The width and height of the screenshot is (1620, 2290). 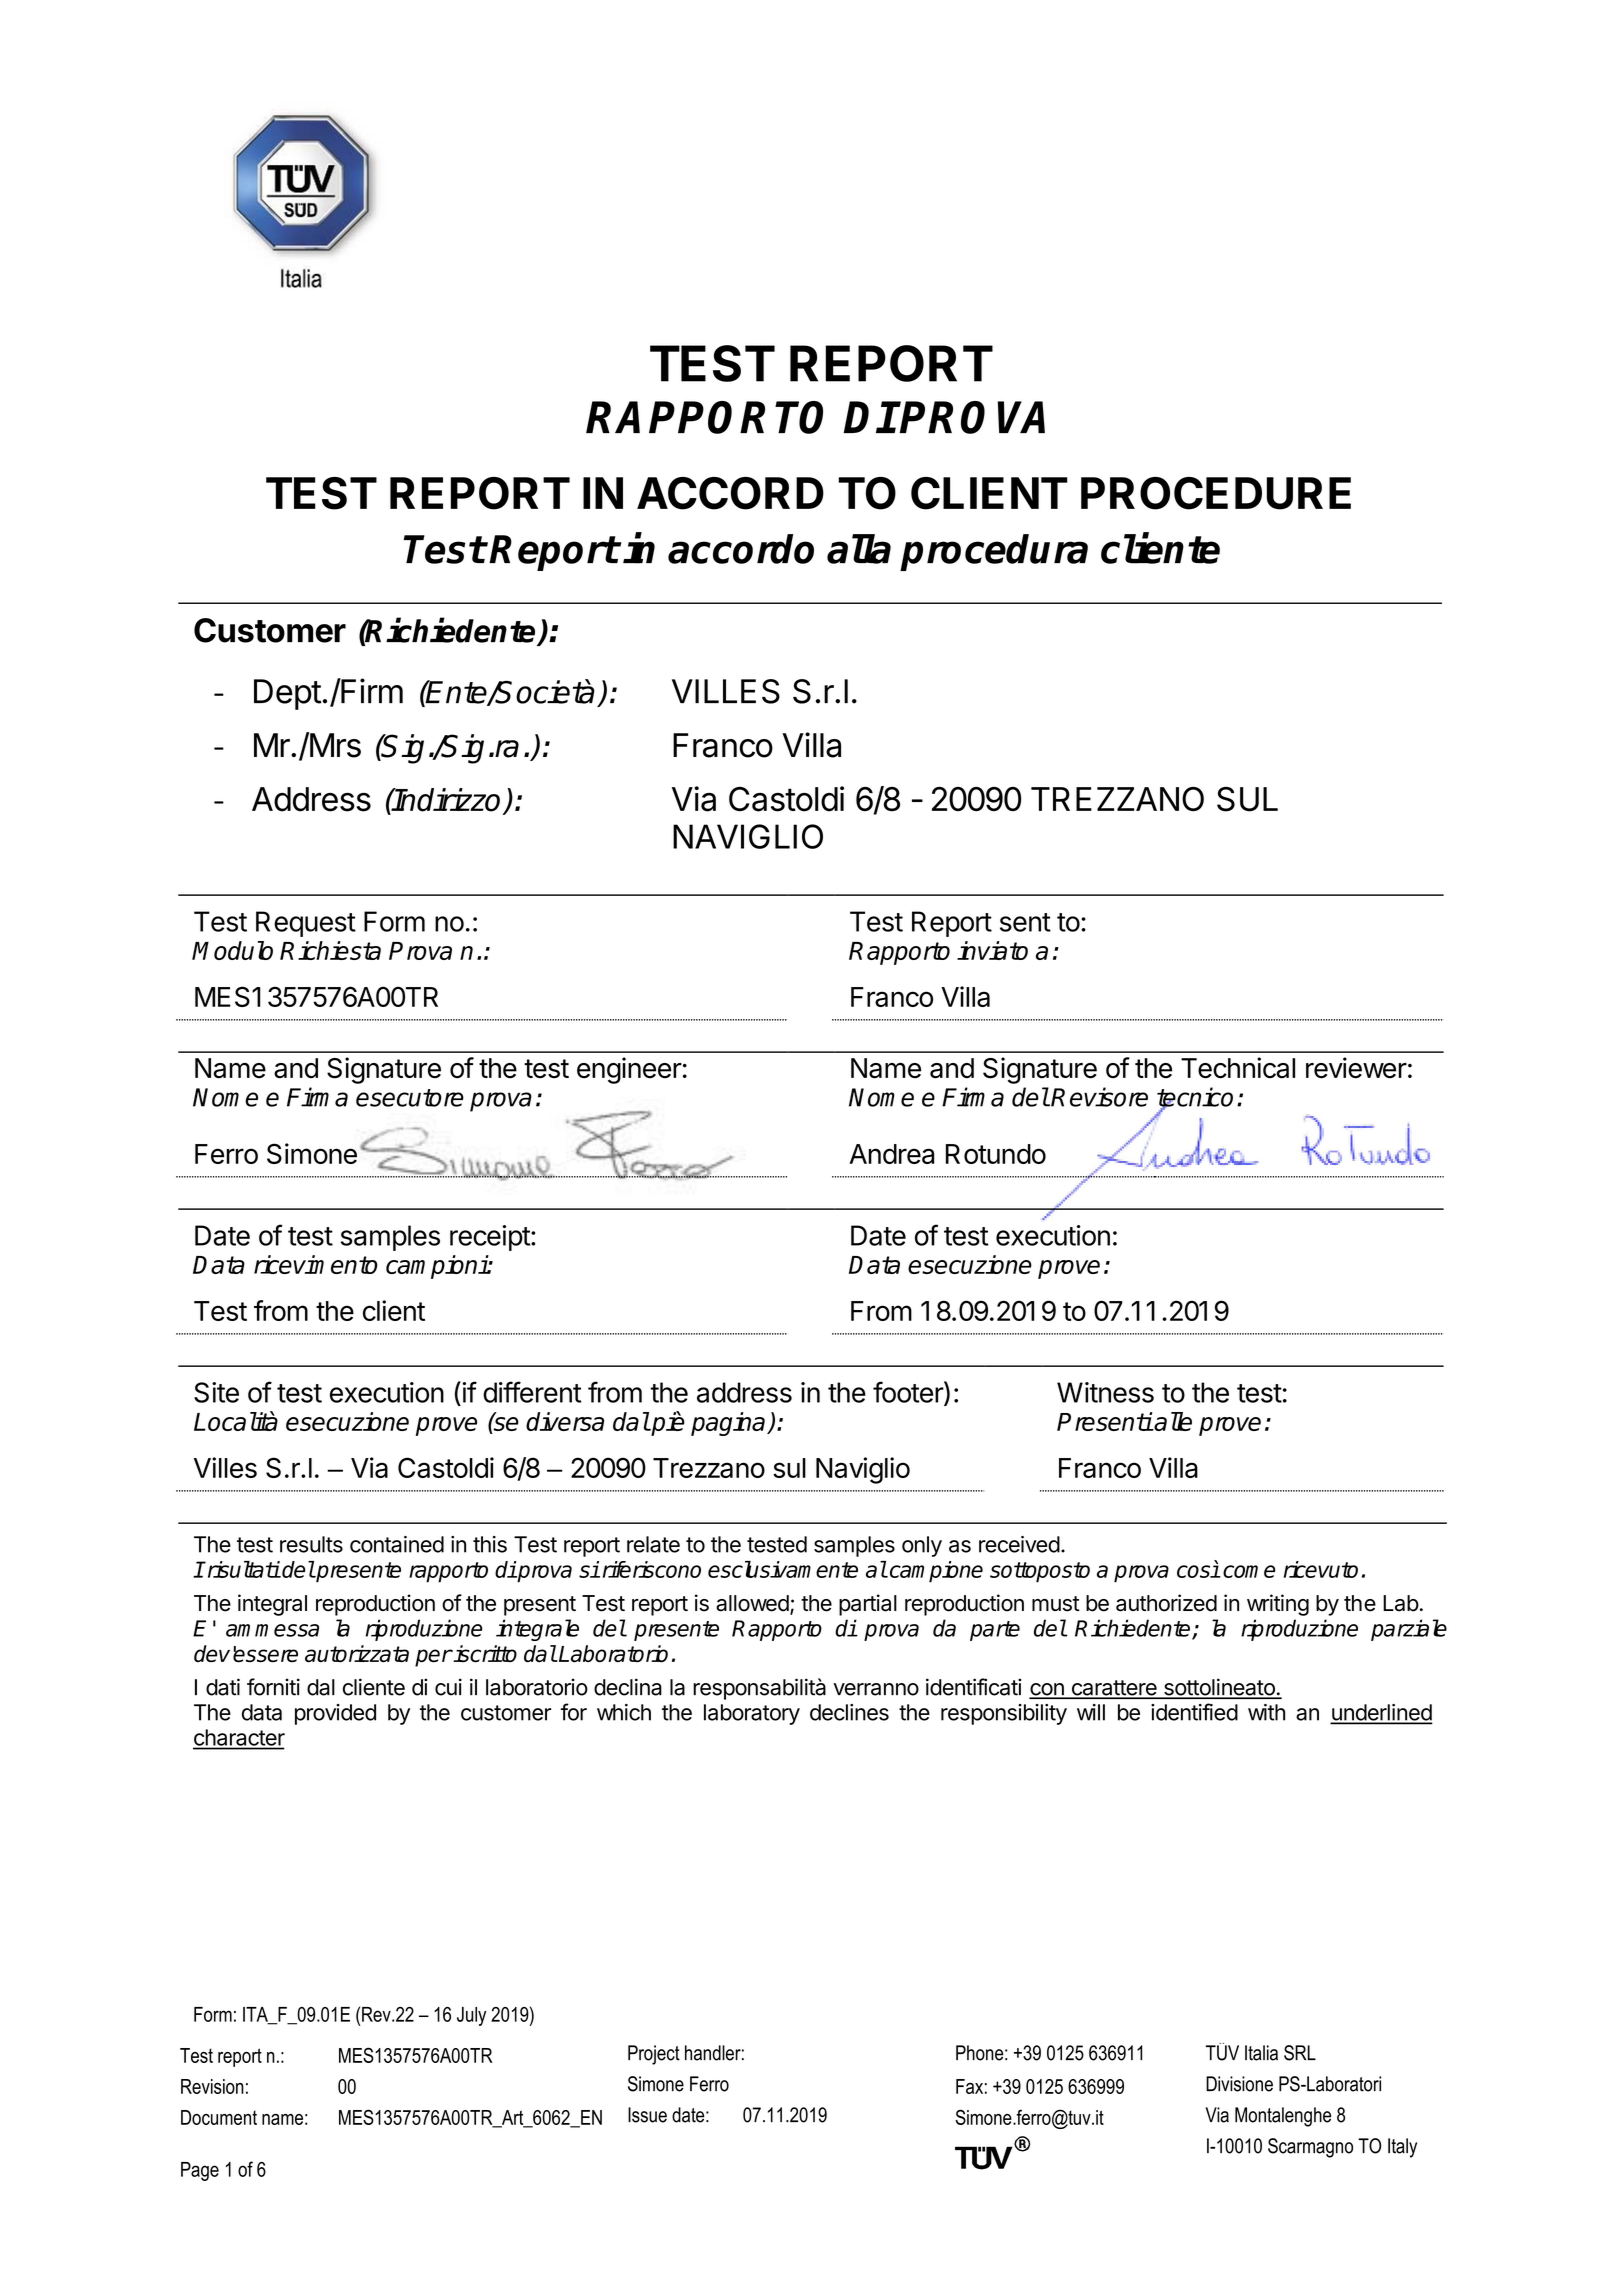 I want to click on PROCEDURE, so click(x=1216, y=493).
